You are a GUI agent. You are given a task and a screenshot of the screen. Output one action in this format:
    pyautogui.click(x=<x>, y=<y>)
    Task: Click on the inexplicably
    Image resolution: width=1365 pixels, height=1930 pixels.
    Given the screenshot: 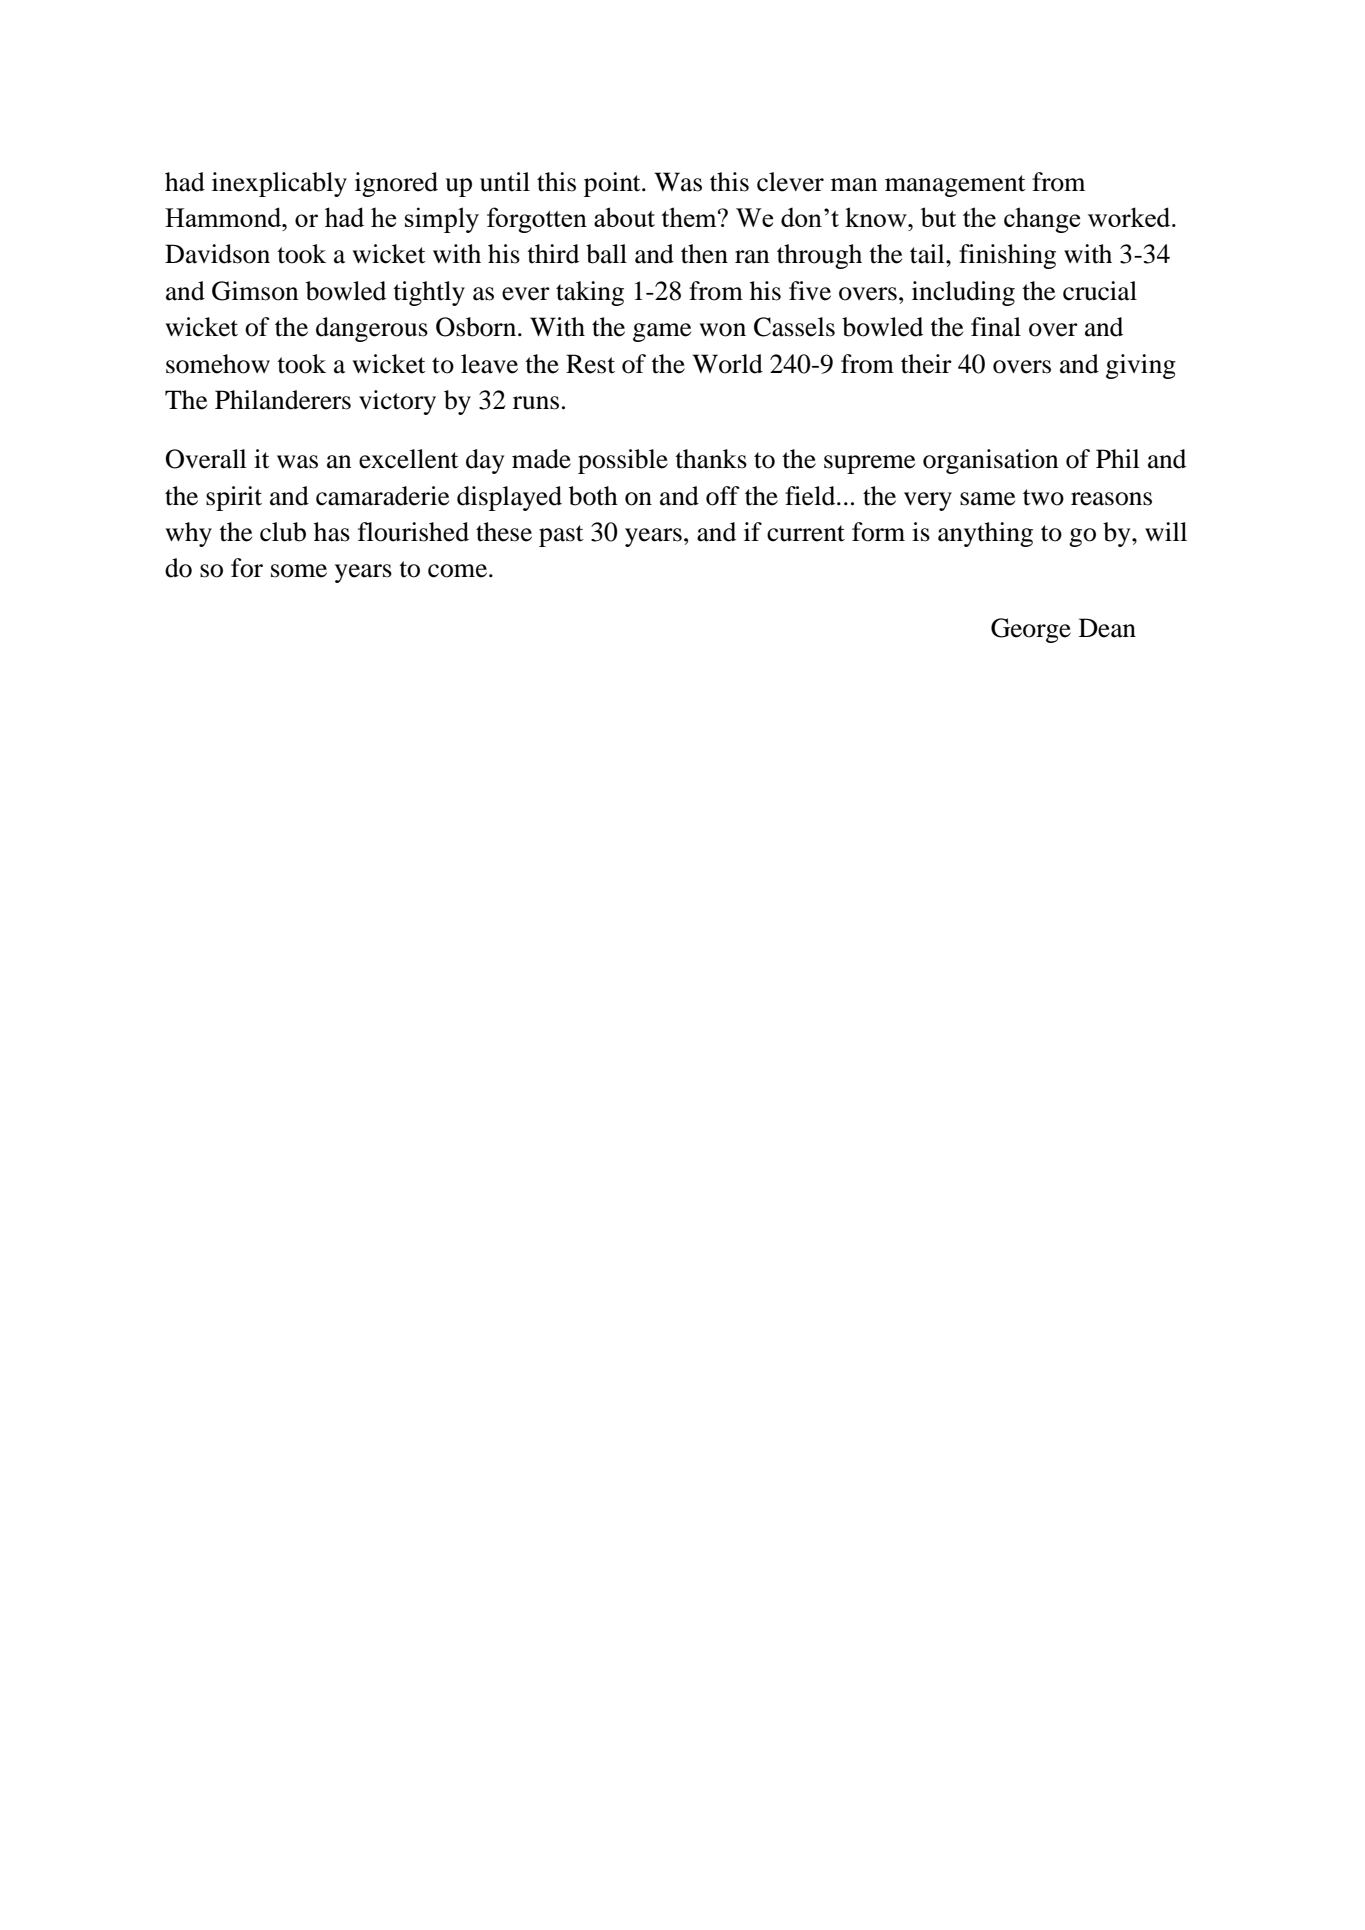 What is the action you would take?
    pyautogui.click(x=279, y=184)
